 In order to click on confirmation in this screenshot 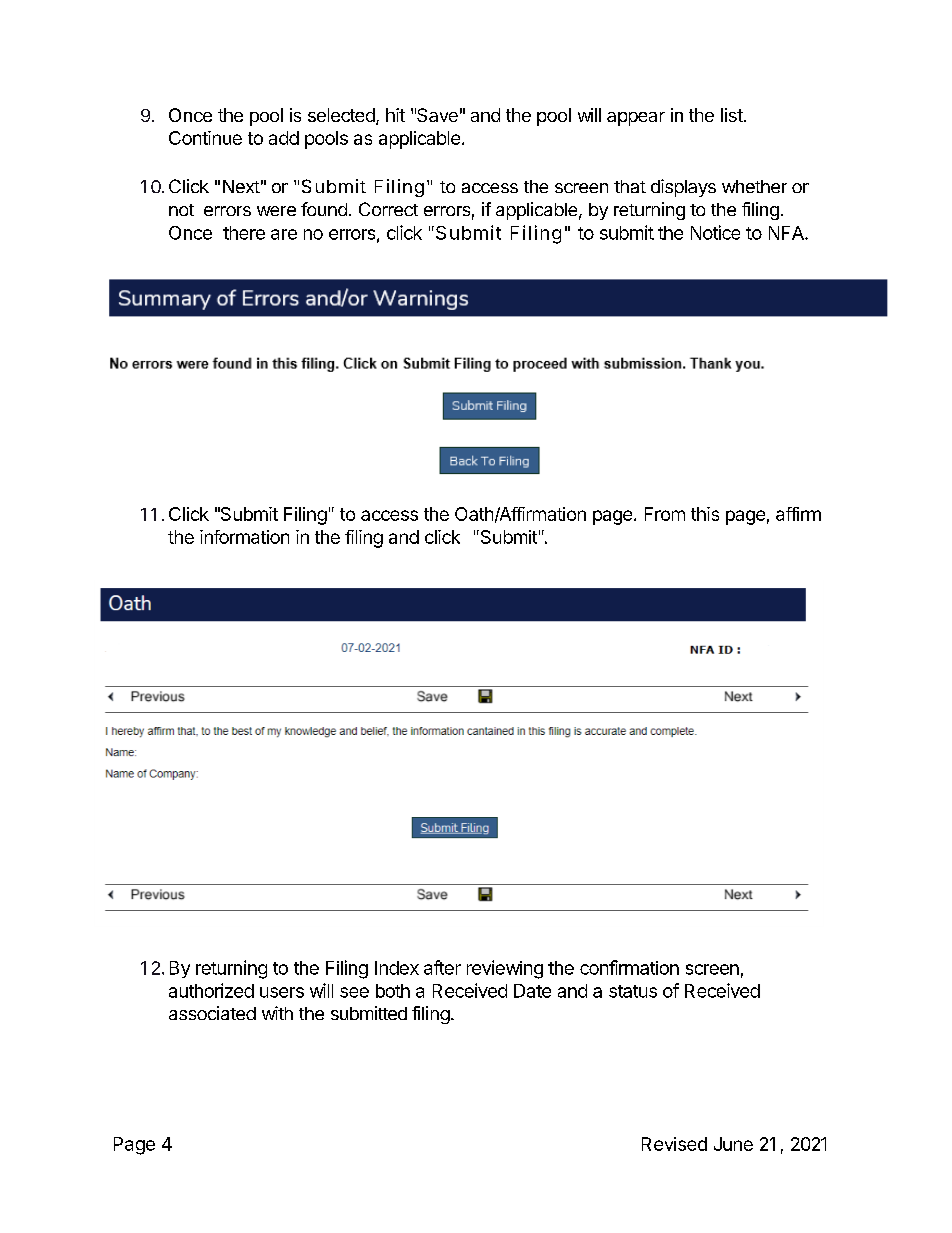, I will do `click(629, 967)`.
